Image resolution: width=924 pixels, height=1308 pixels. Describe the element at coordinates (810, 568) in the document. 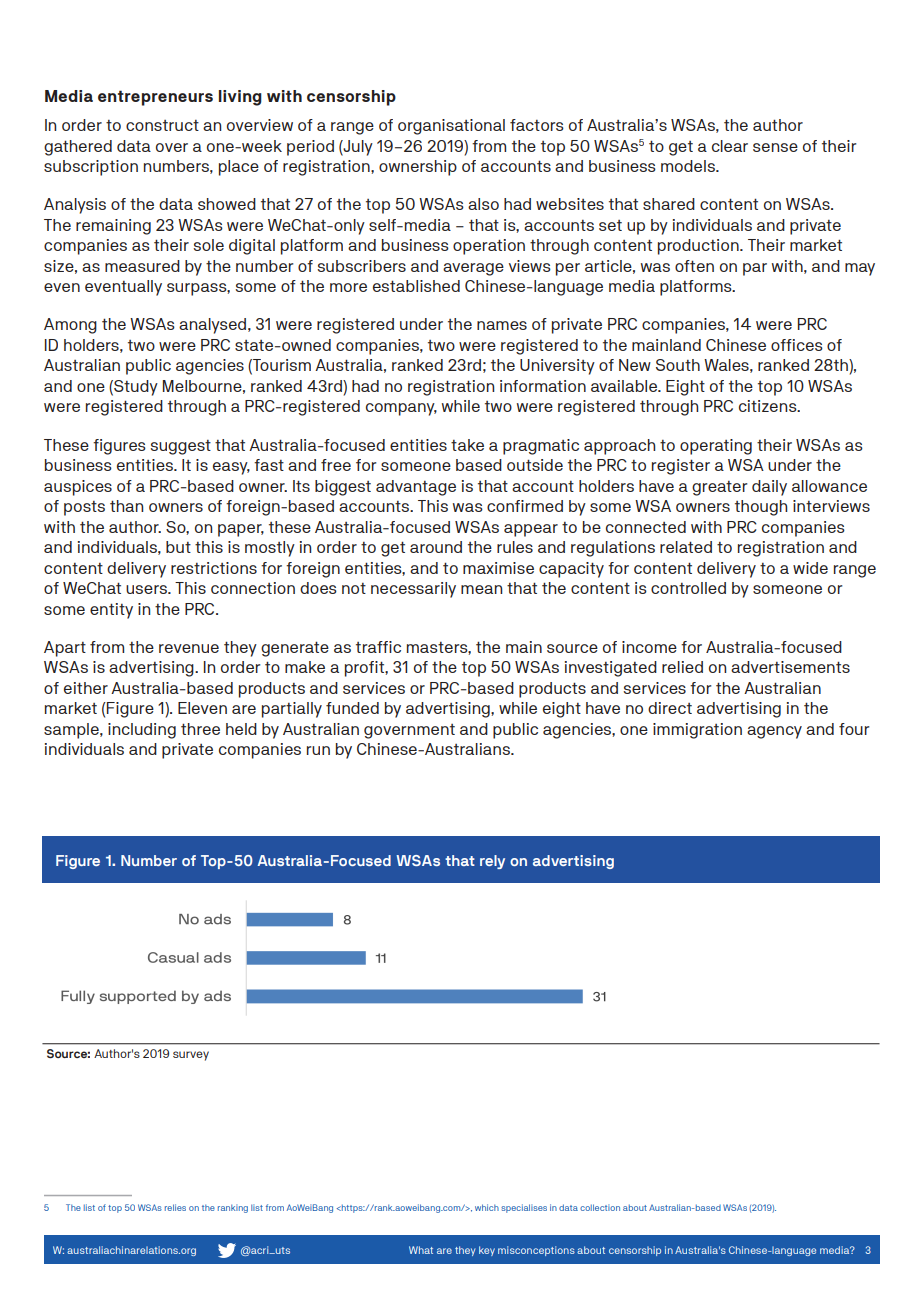

I see `wide` at that location.
